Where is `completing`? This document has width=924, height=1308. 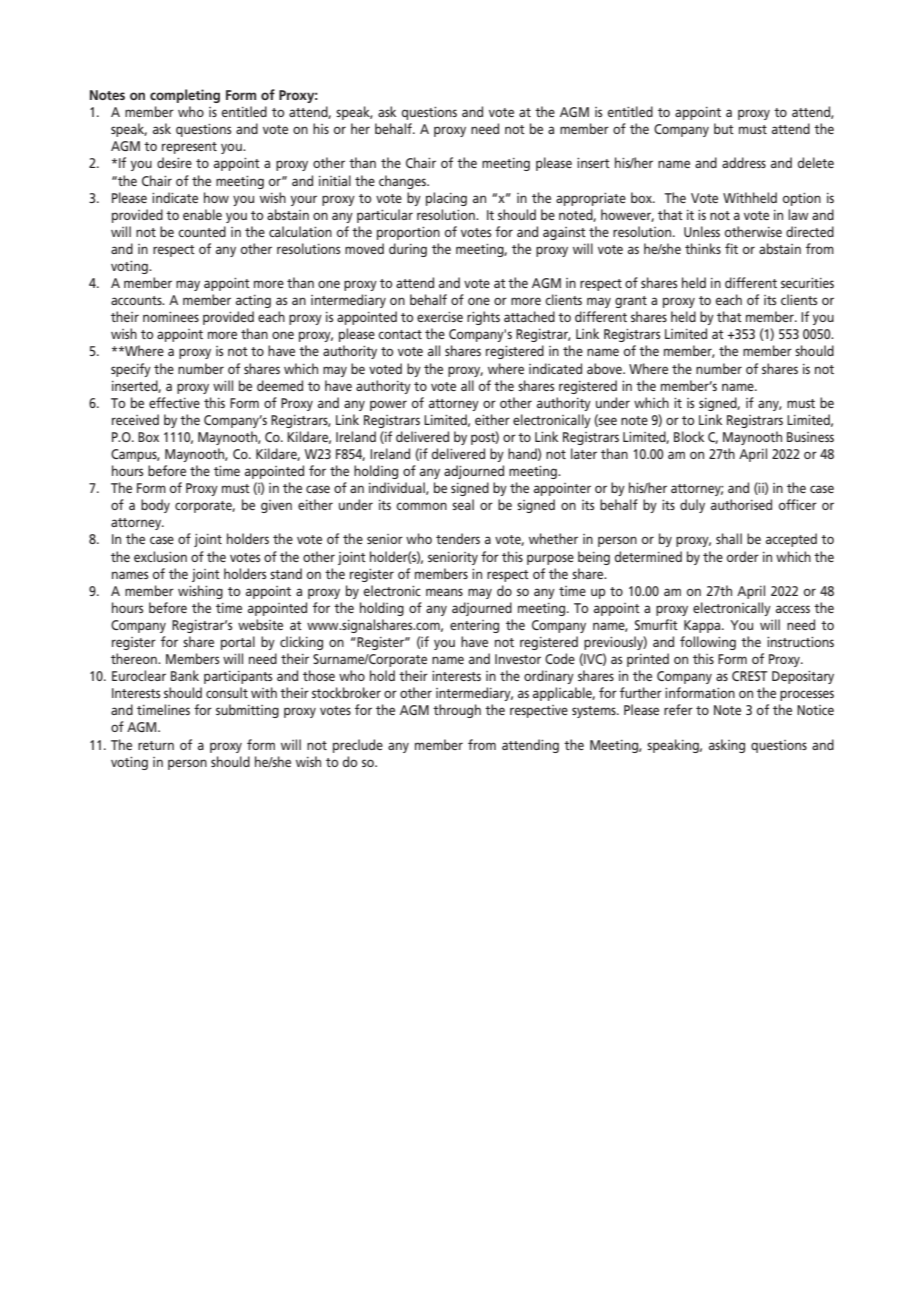
completing is located at coordinates (185, 96).
